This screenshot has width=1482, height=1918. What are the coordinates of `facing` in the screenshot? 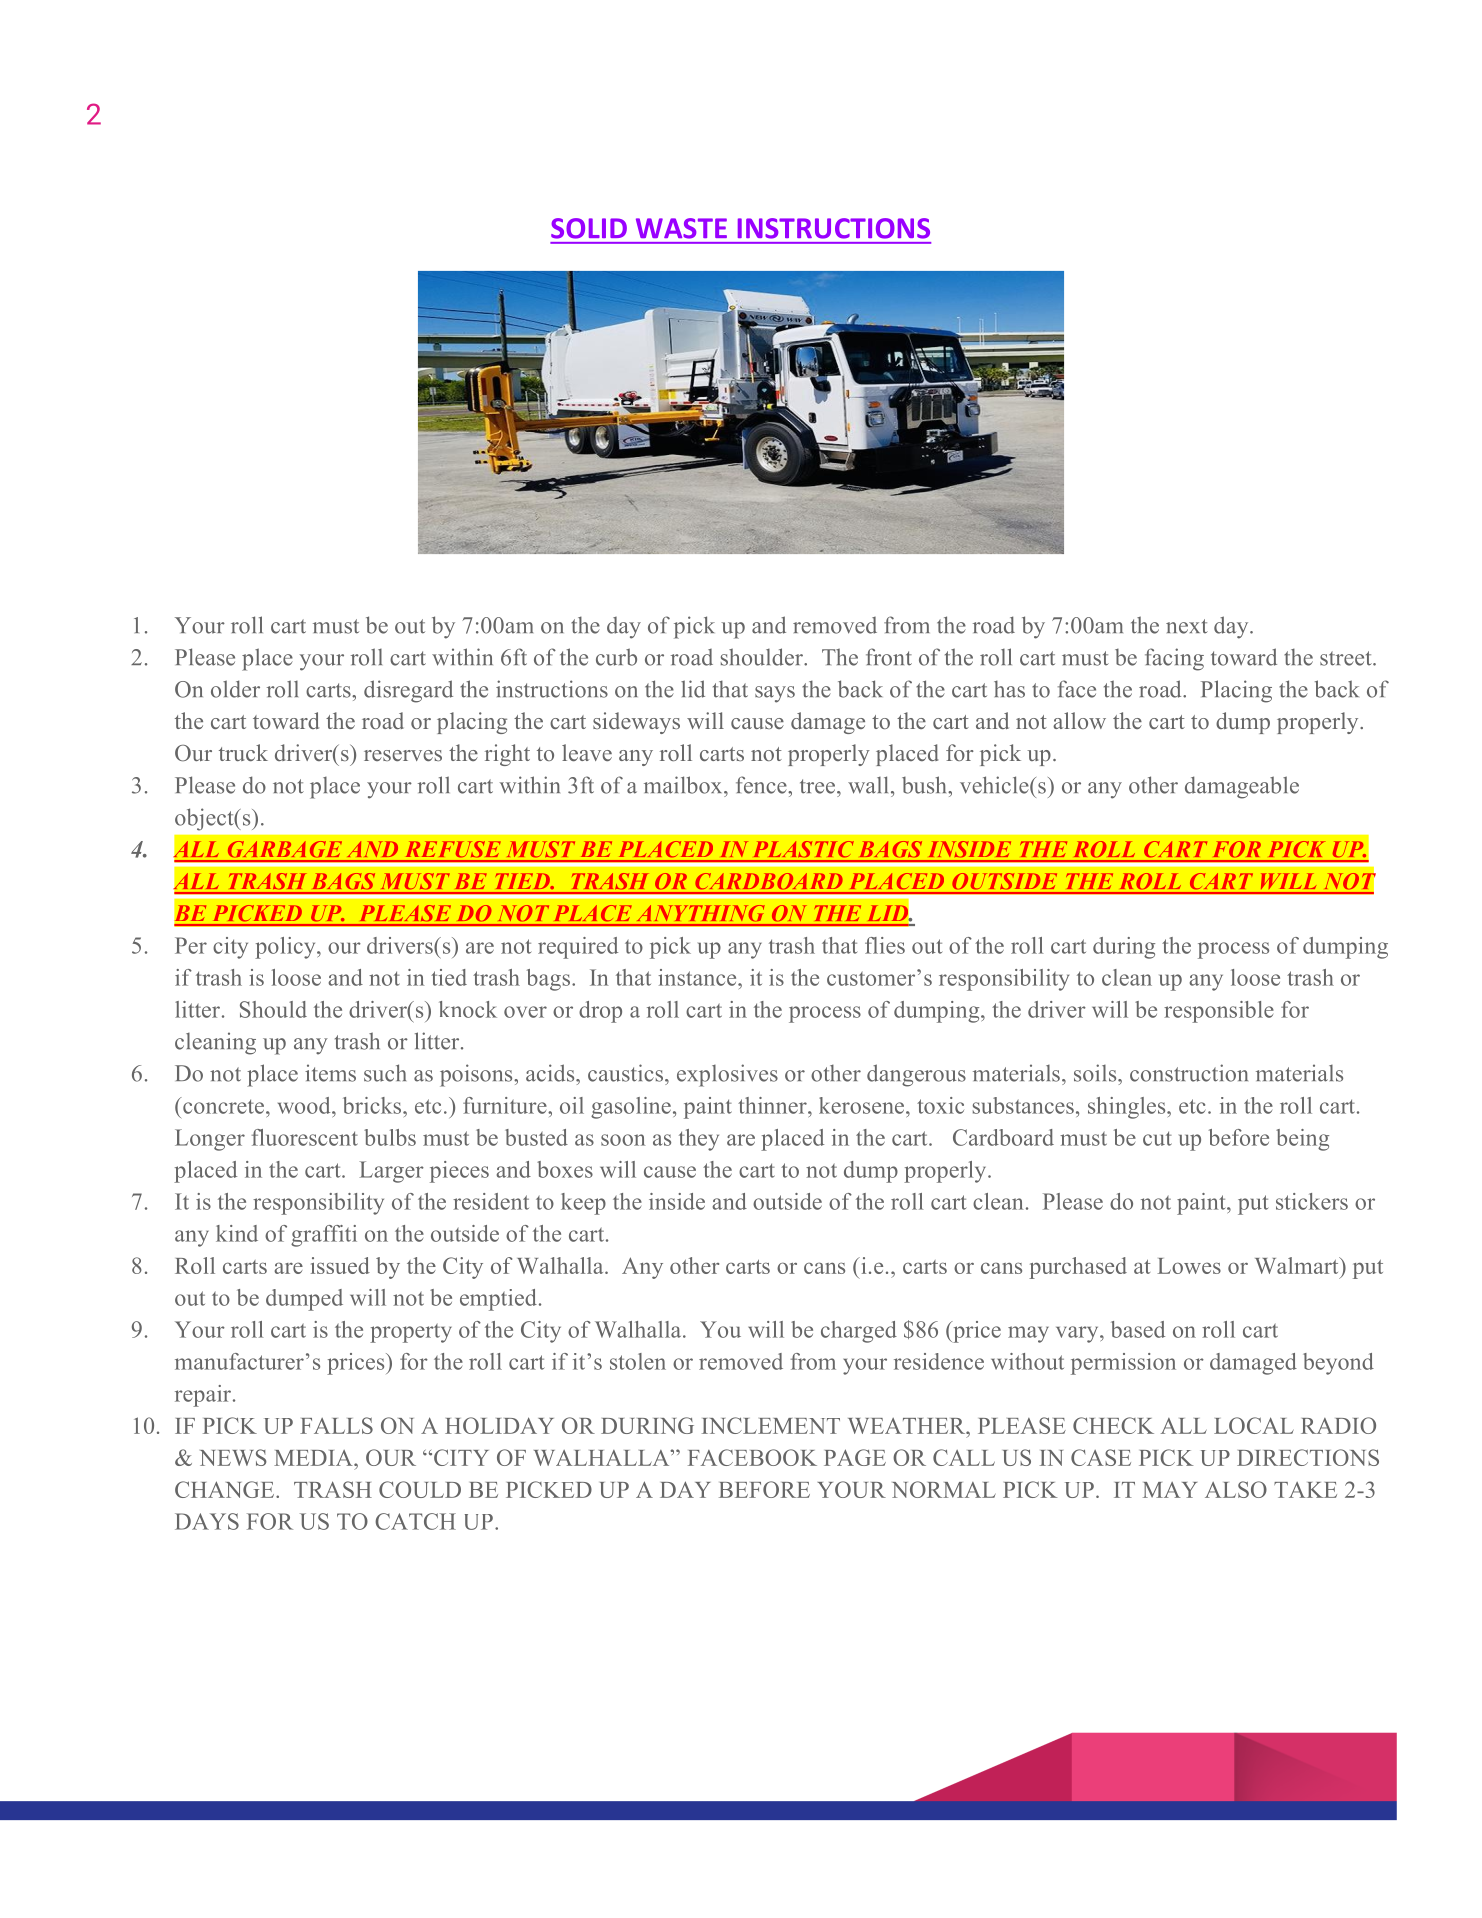 It's located at (1174, 659).
